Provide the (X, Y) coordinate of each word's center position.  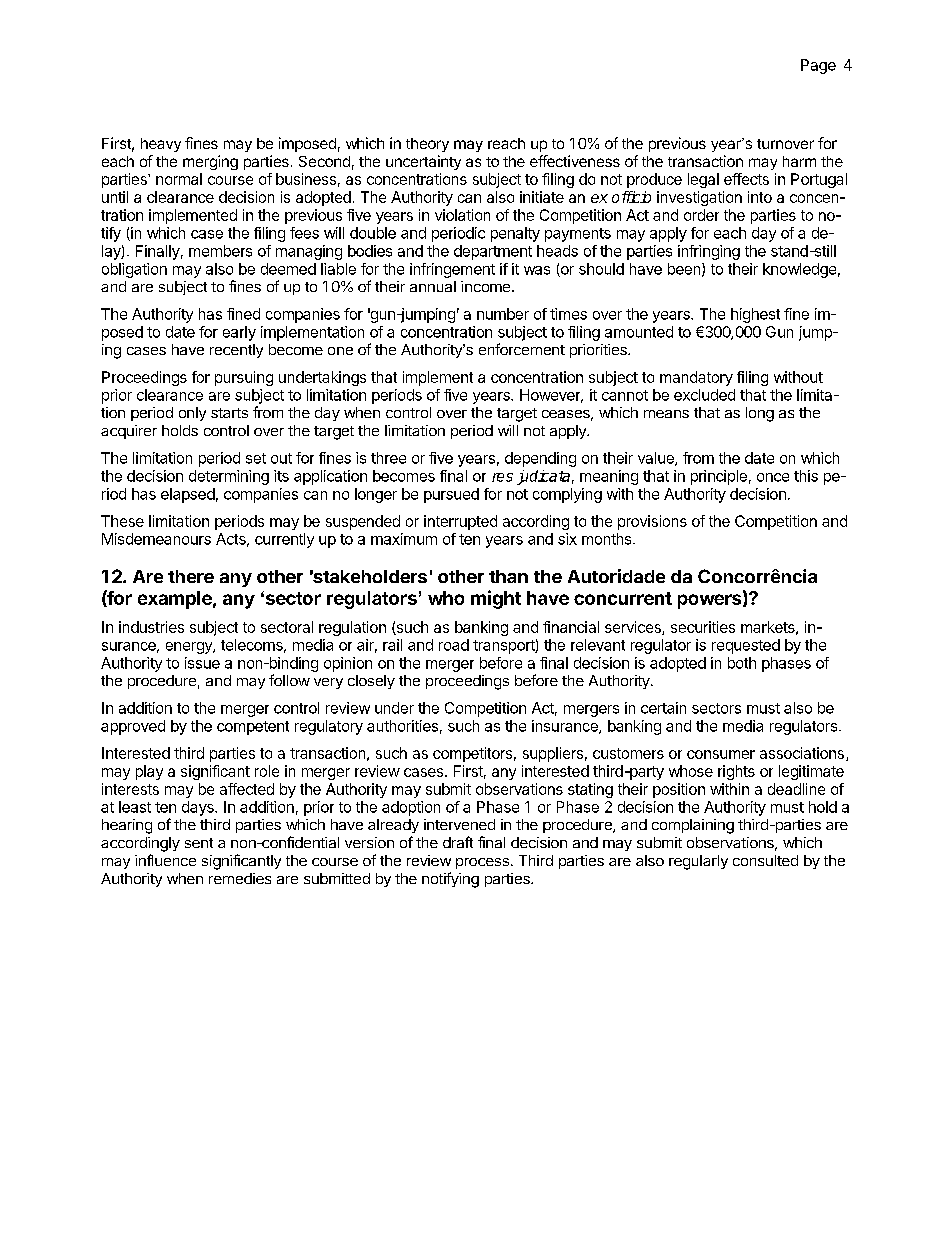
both (742, 663)
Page (818, 66)
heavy (161, 145)
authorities (402, 726)
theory (427, 145)
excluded (704, 395)
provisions (652, 522)
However (551, 396)
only (192, 414)
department (493, 252)
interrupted (460, 522)
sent (199, 843)
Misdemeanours (156, 539)
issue (202, 663)
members (220, 251)
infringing (709, 252)
